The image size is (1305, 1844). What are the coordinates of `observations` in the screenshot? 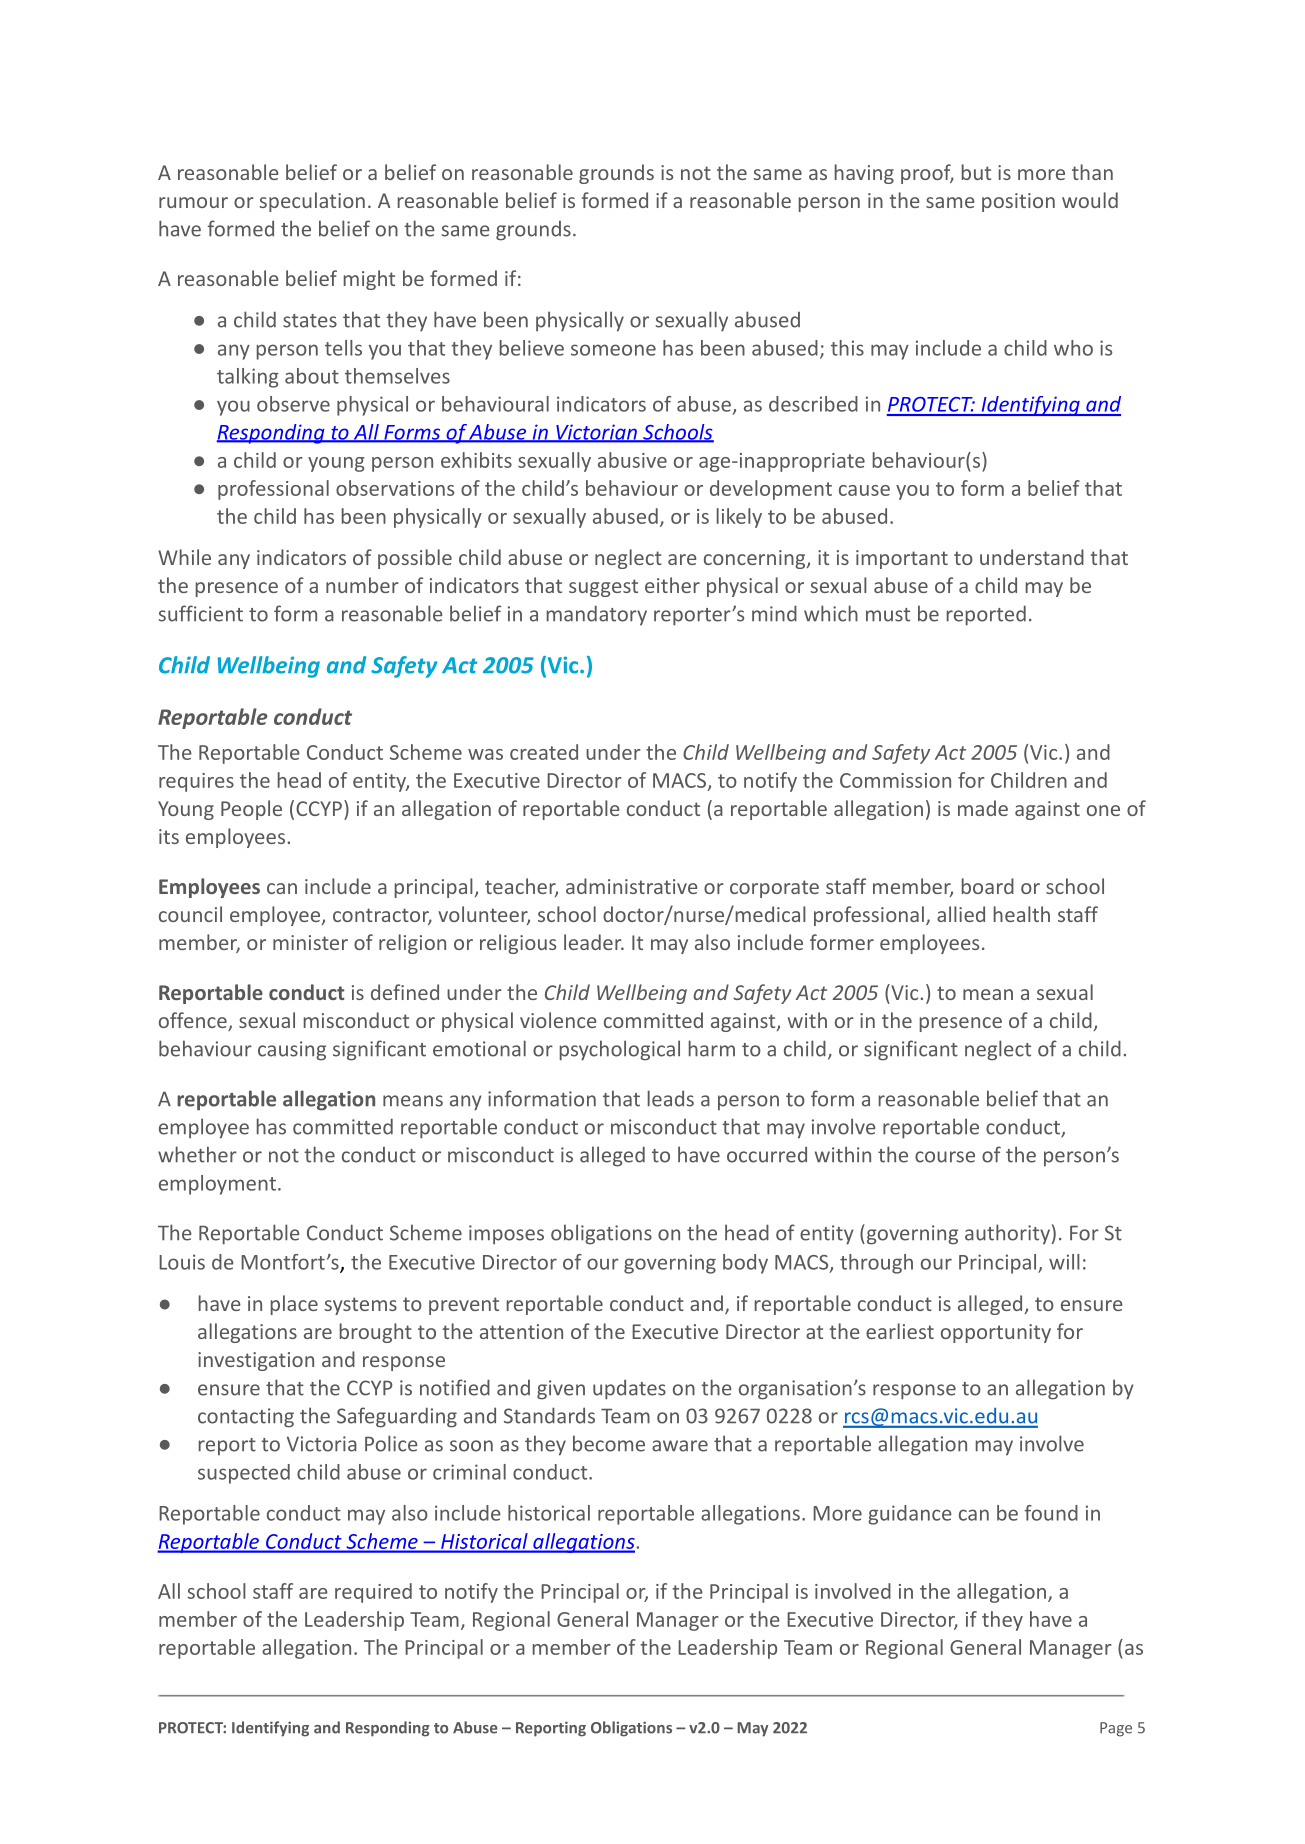 It's located at (395, 488).
